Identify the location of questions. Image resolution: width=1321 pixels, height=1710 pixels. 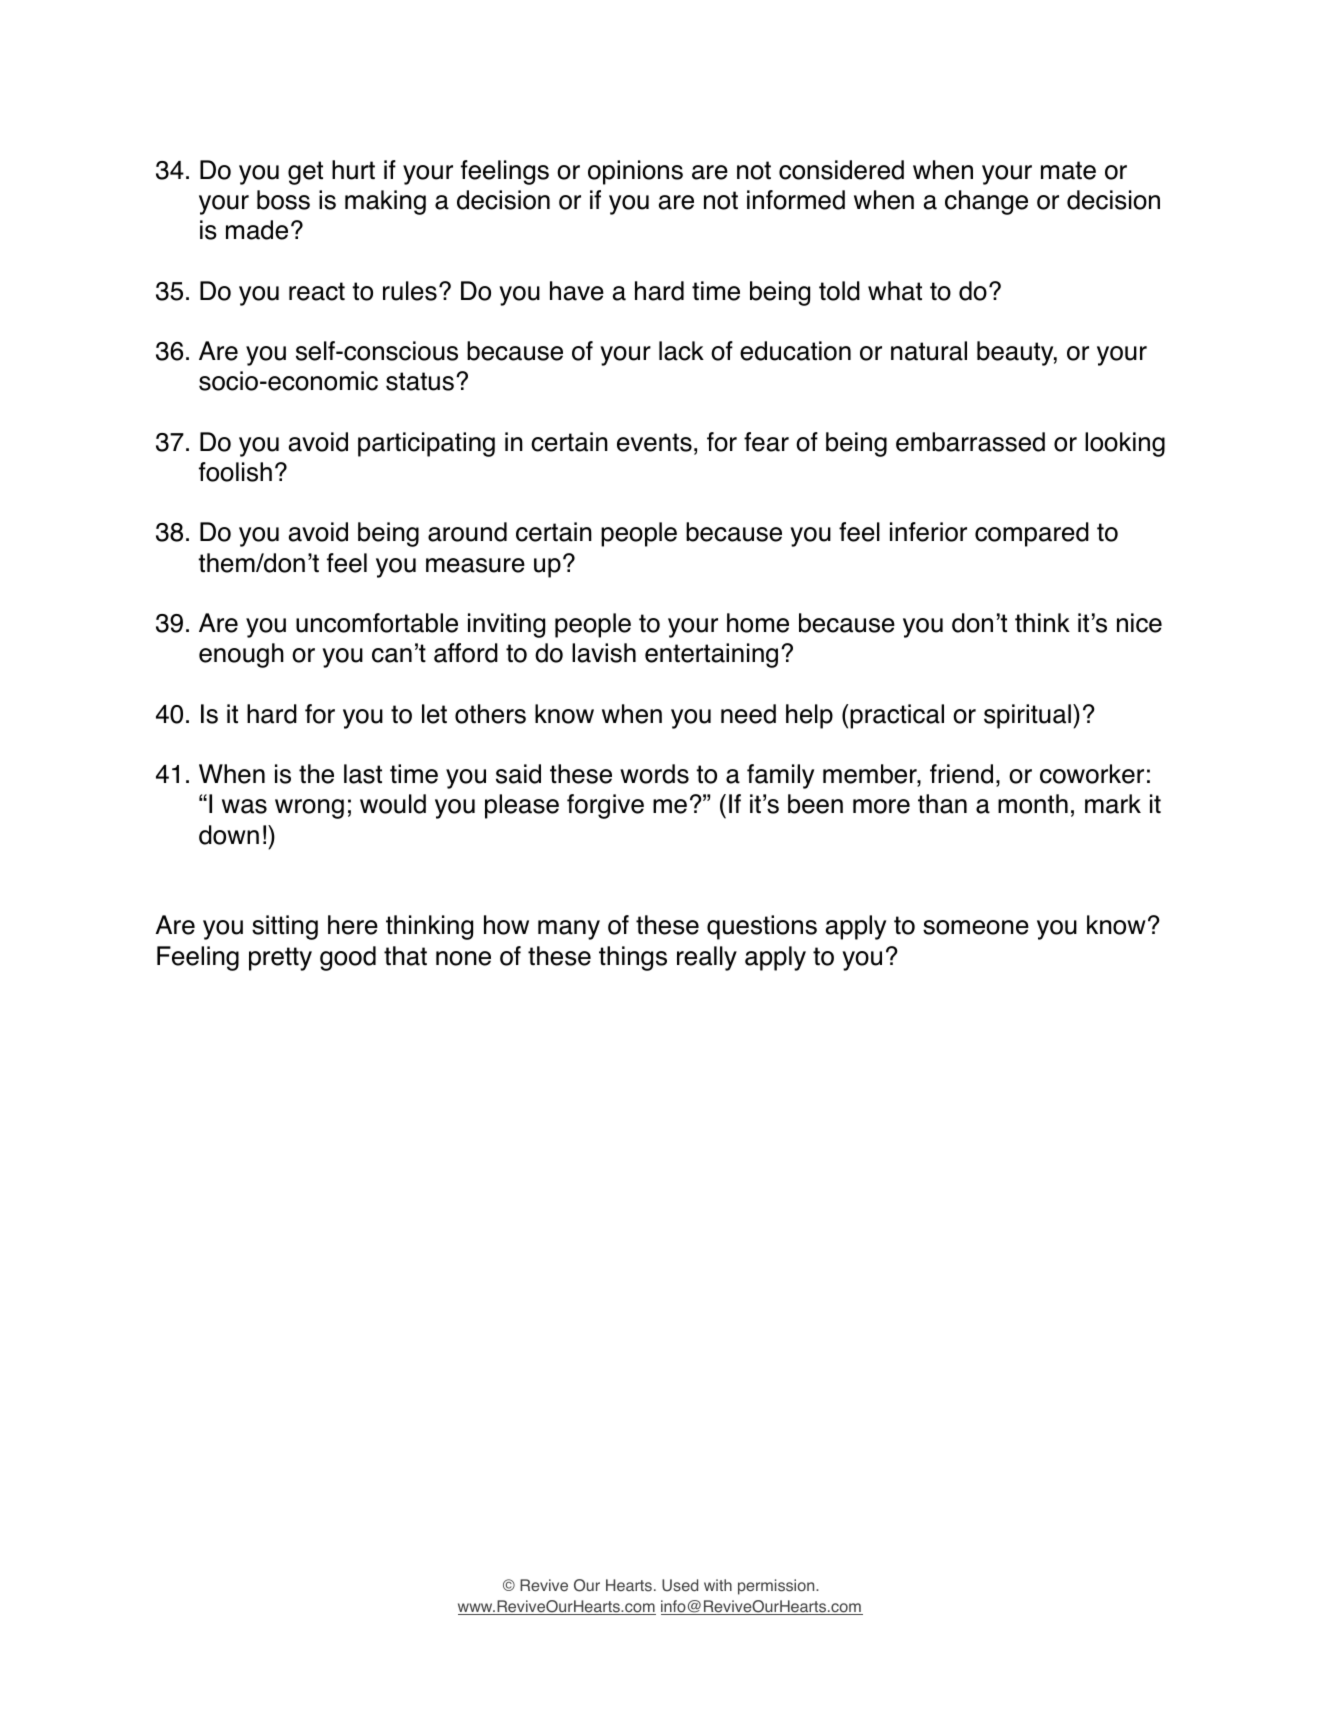
(762, 927).
